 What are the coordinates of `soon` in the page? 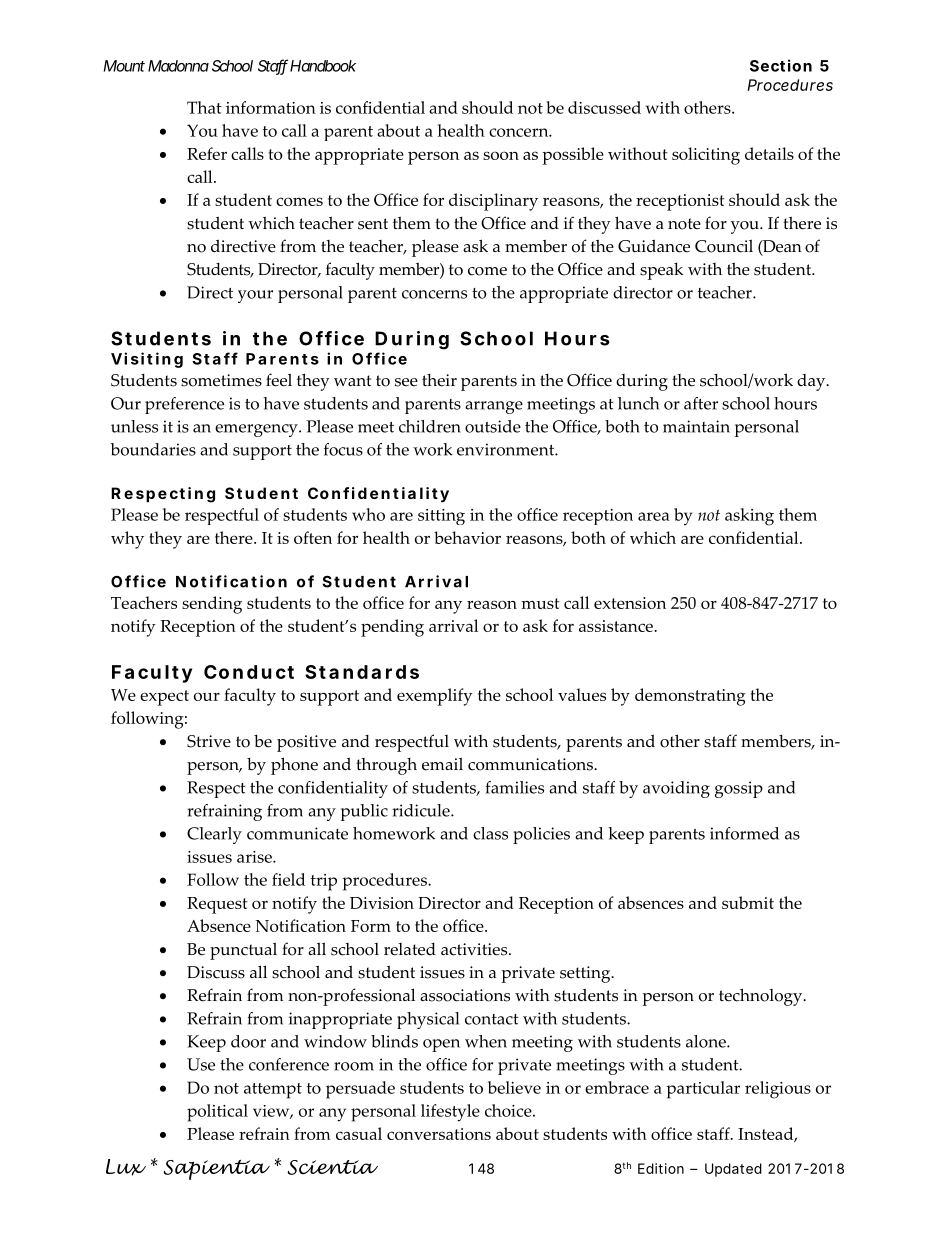 It's located at (501, 155).
